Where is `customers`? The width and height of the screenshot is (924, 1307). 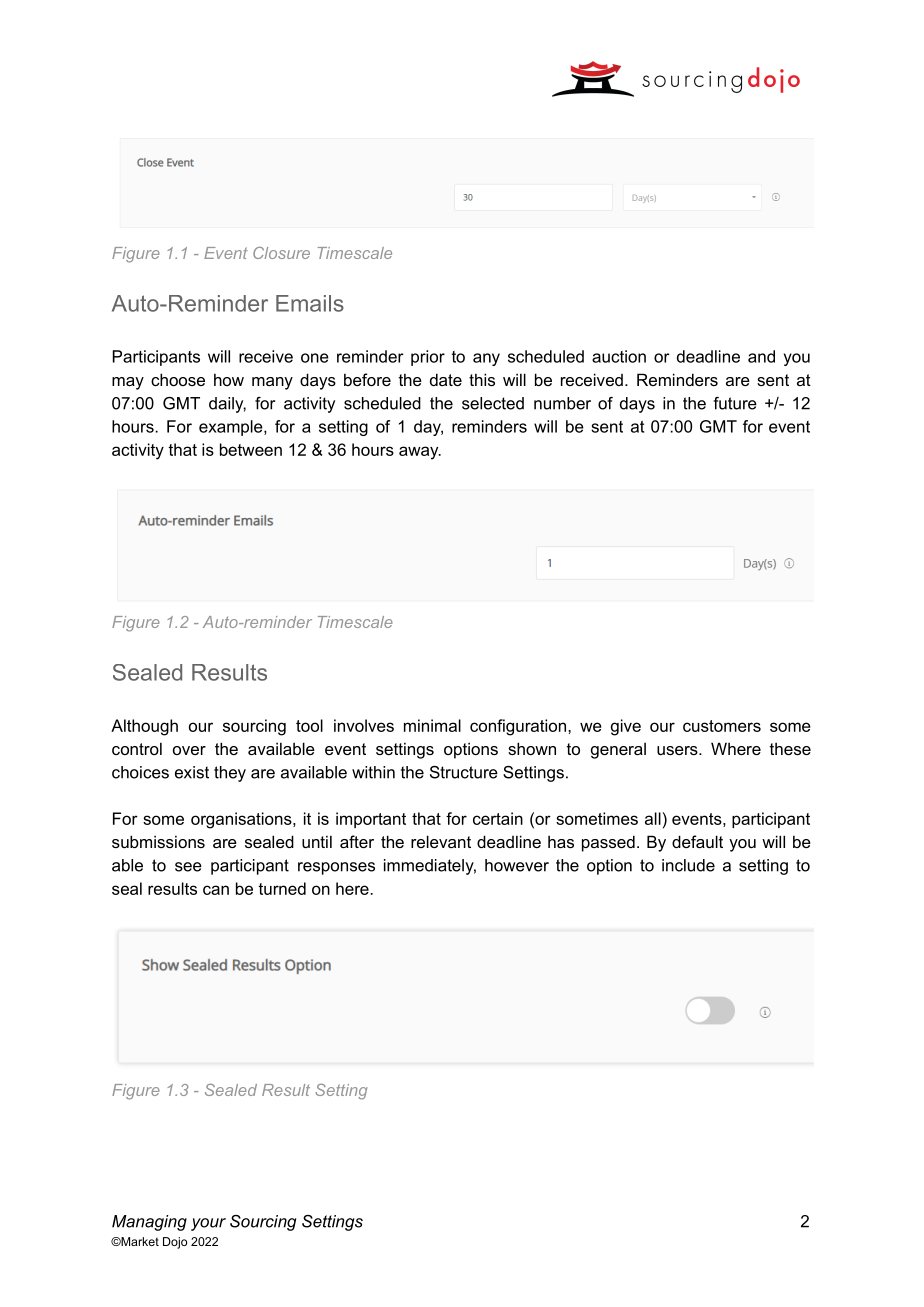 customers is located at coordinates (722, 726).
